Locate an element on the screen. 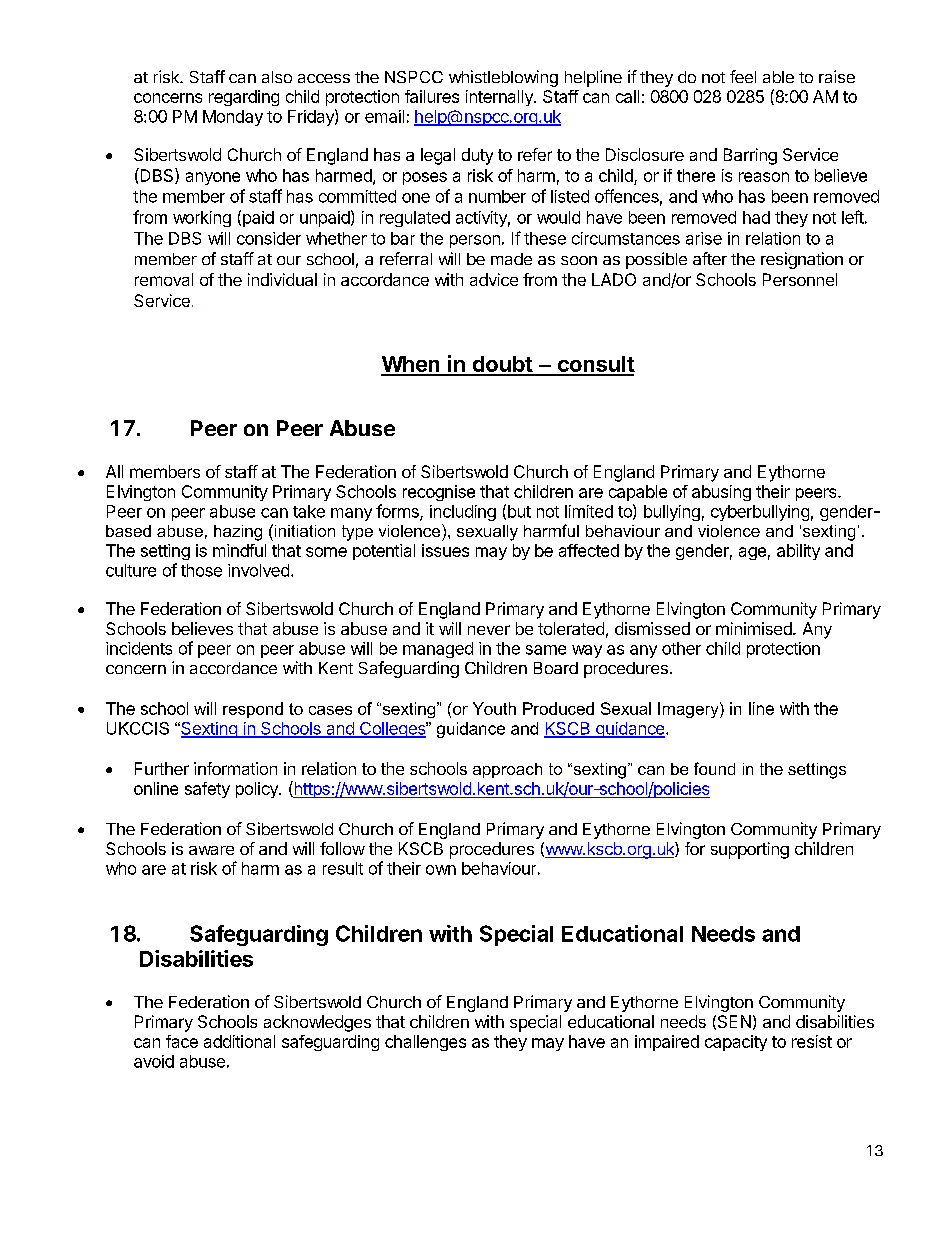  Monday is located at coordinates (233, 118).
